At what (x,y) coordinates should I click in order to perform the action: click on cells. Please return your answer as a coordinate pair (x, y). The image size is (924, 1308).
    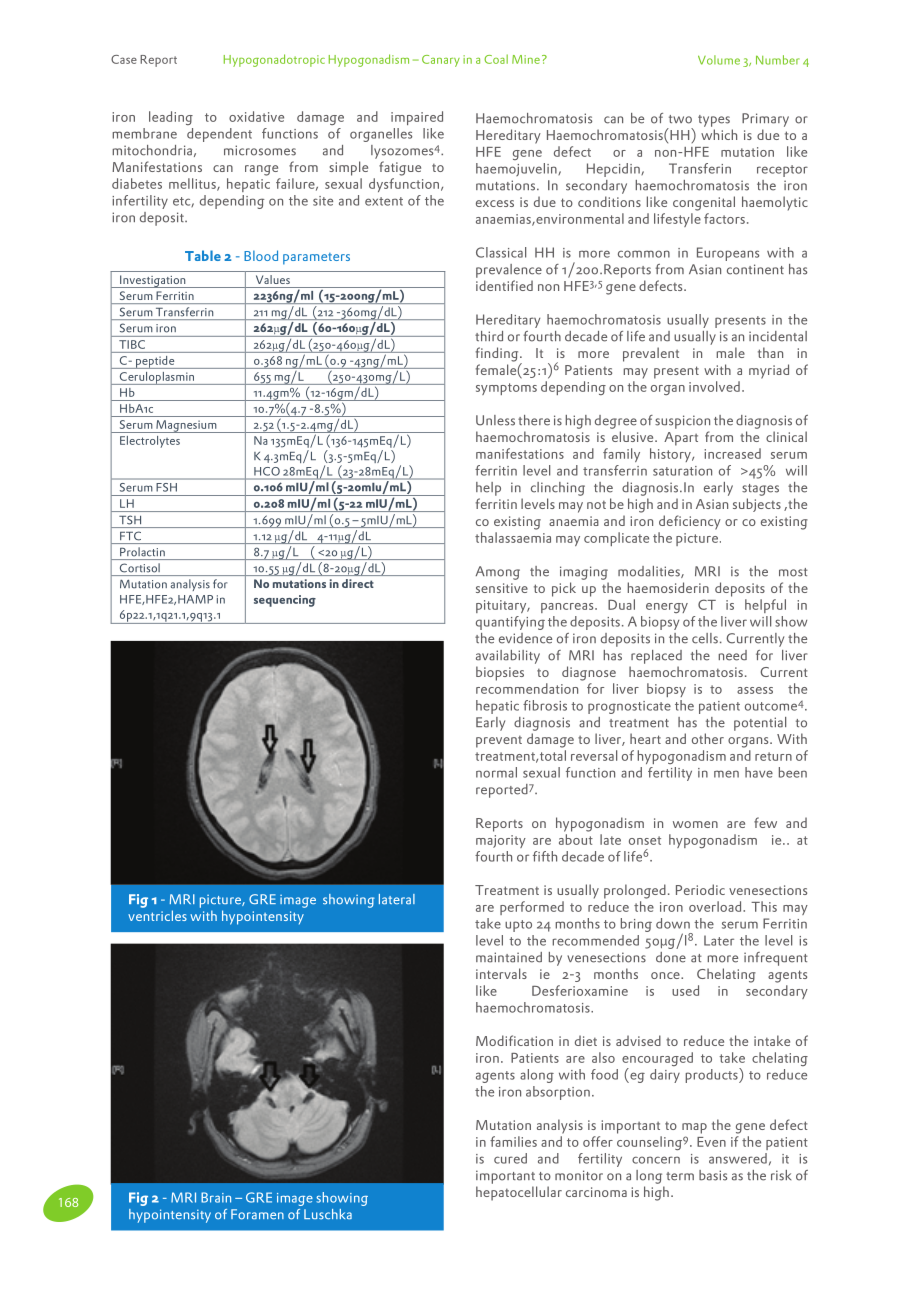
    Looking at the image, I should click on (705, 638).
